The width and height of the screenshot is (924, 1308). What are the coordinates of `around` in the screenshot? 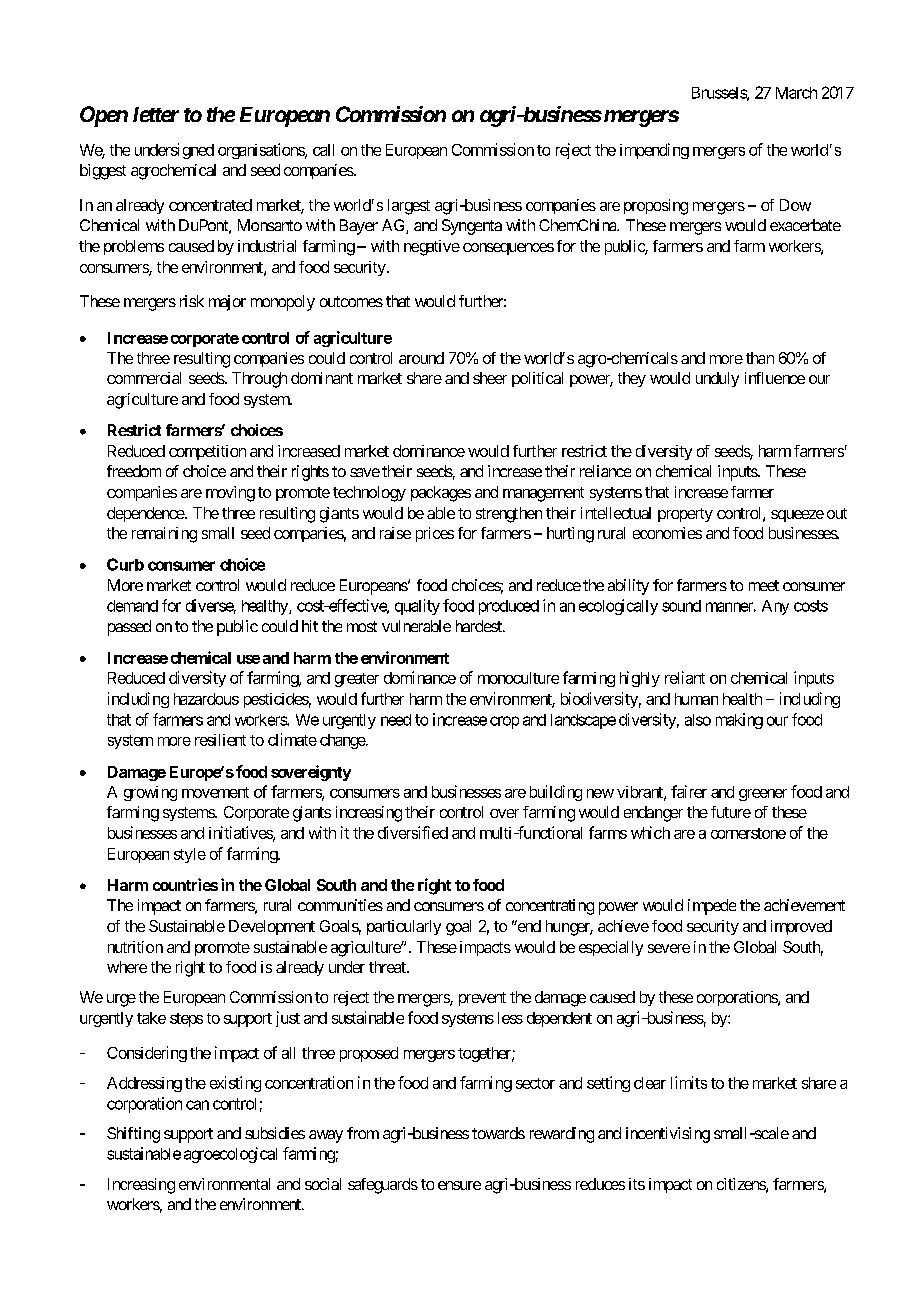 It's located at (421, 358).
